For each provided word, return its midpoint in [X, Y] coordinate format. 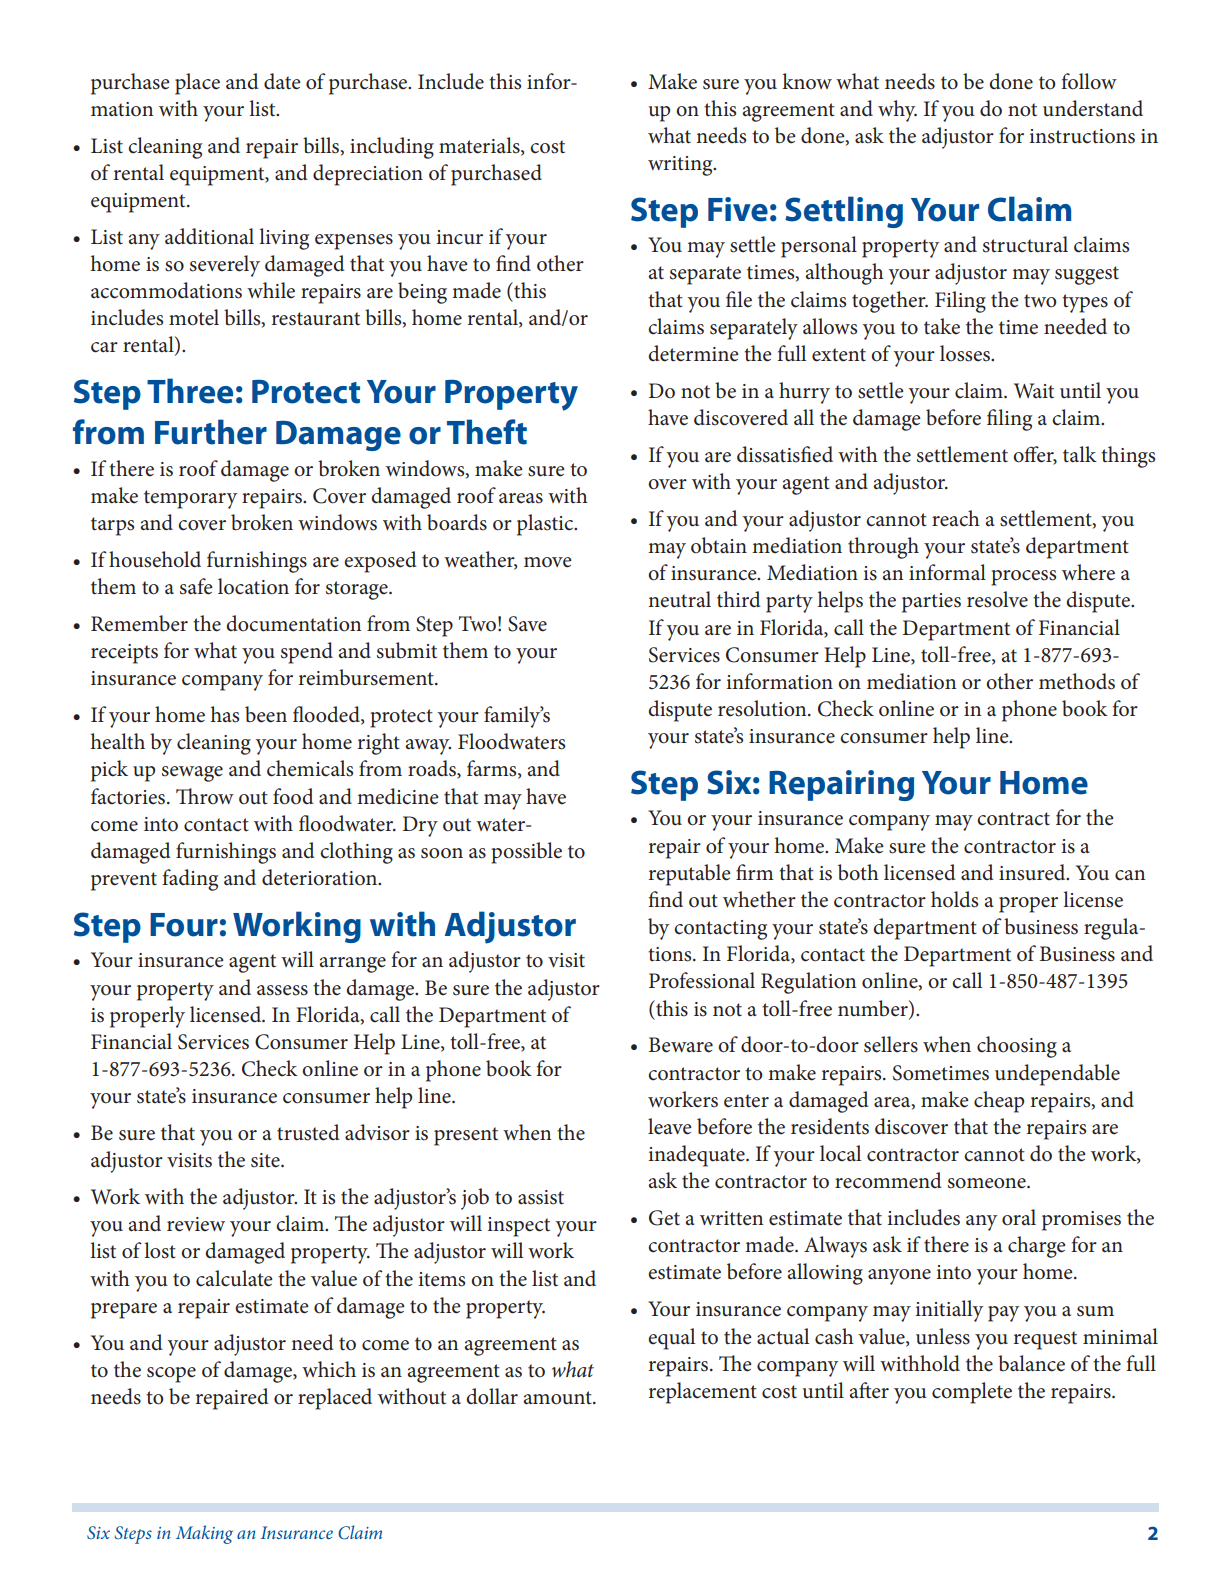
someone [988, 1183]
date [282, 81]
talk [1080, 454]
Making [204, 1534]
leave [670, 1126]
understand [1093, 108]
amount [559, 1398]
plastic [546, 525]
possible [526, 853]
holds [954, 899]
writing [681, 166]
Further [211, 432]
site [266, 1160]
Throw [205, 796]
